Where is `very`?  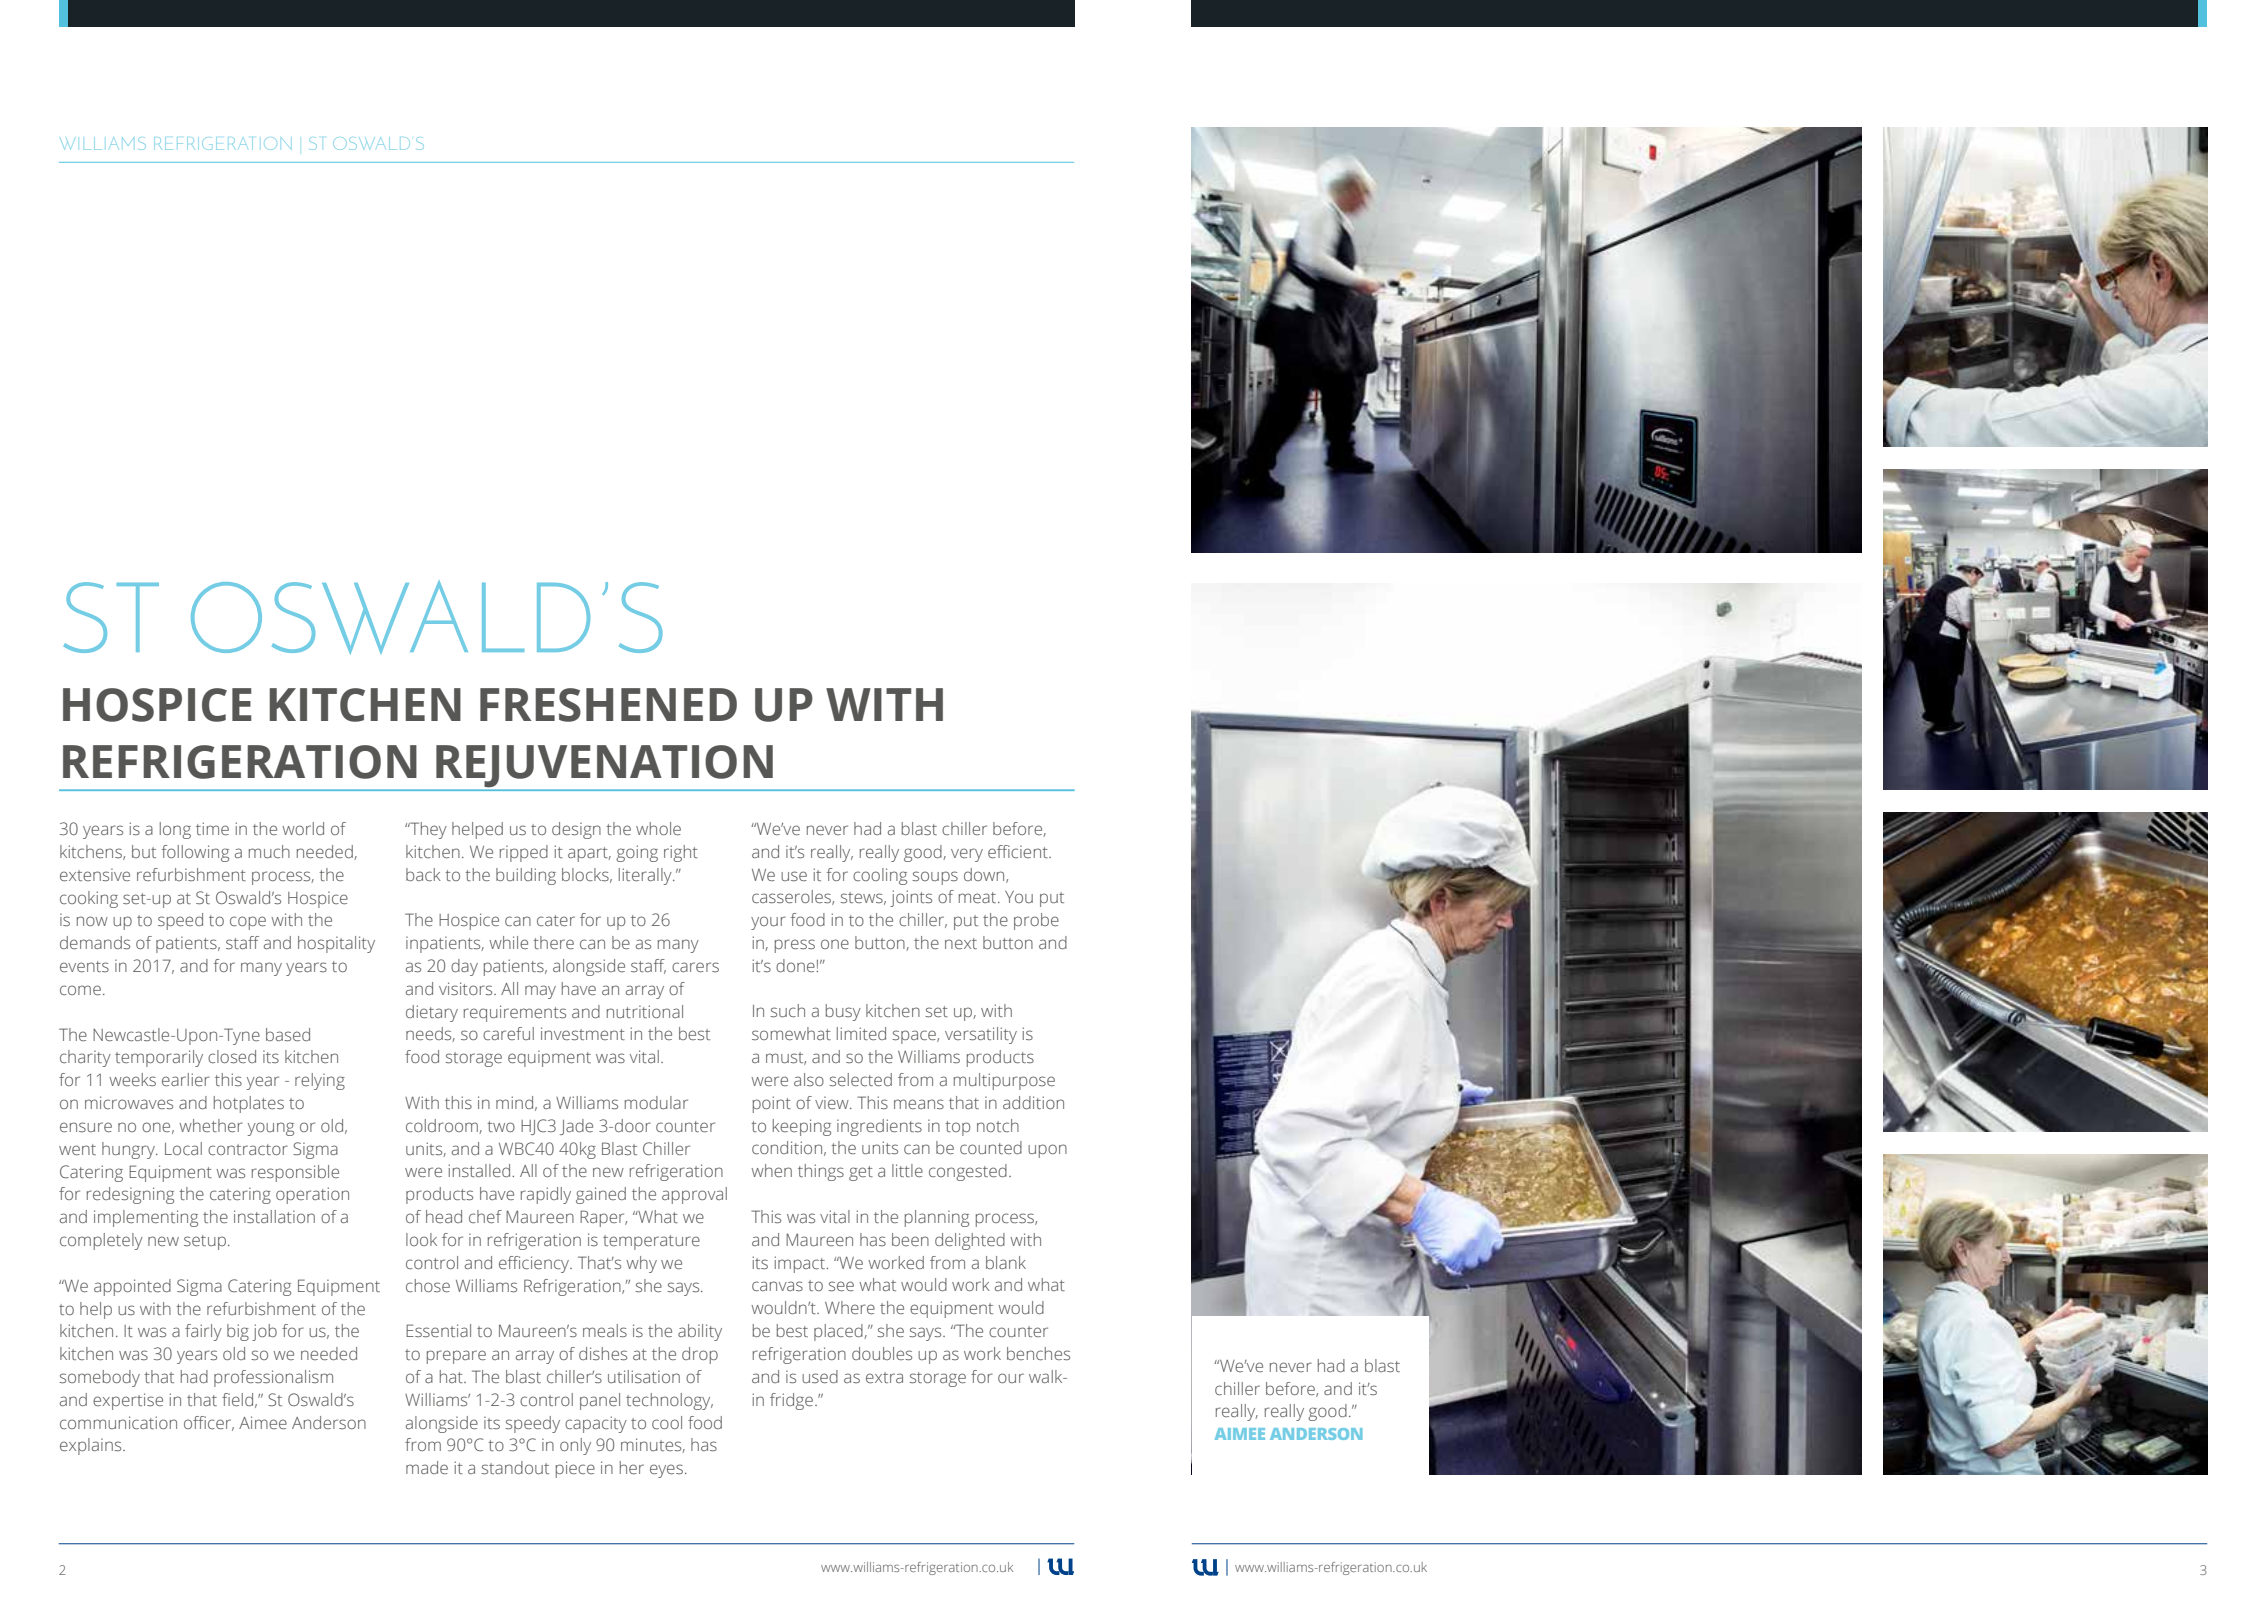 very is located at coordinates (967, 855).
